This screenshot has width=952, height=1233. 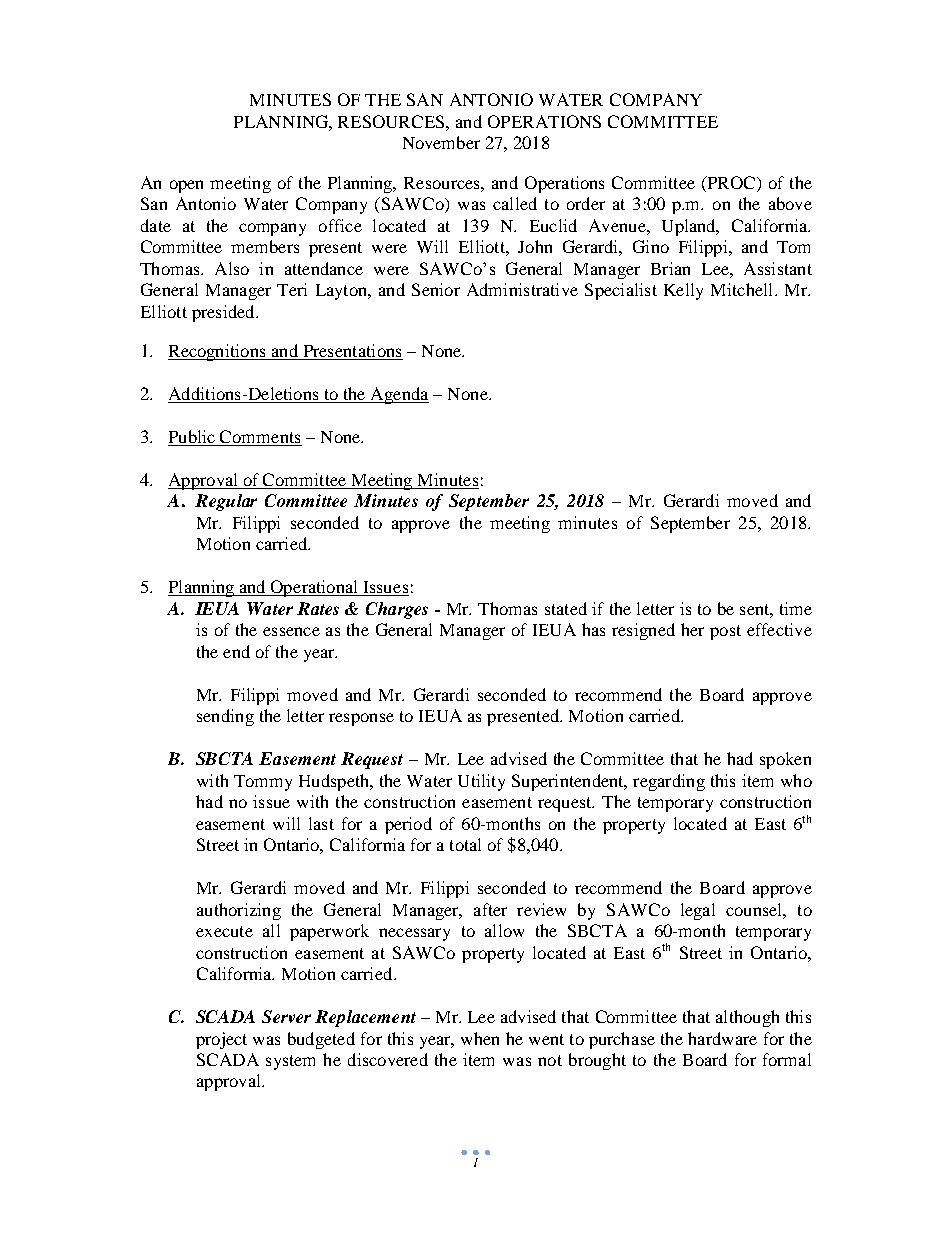 I want to click on Agenda, so click(x=399, y=395).
